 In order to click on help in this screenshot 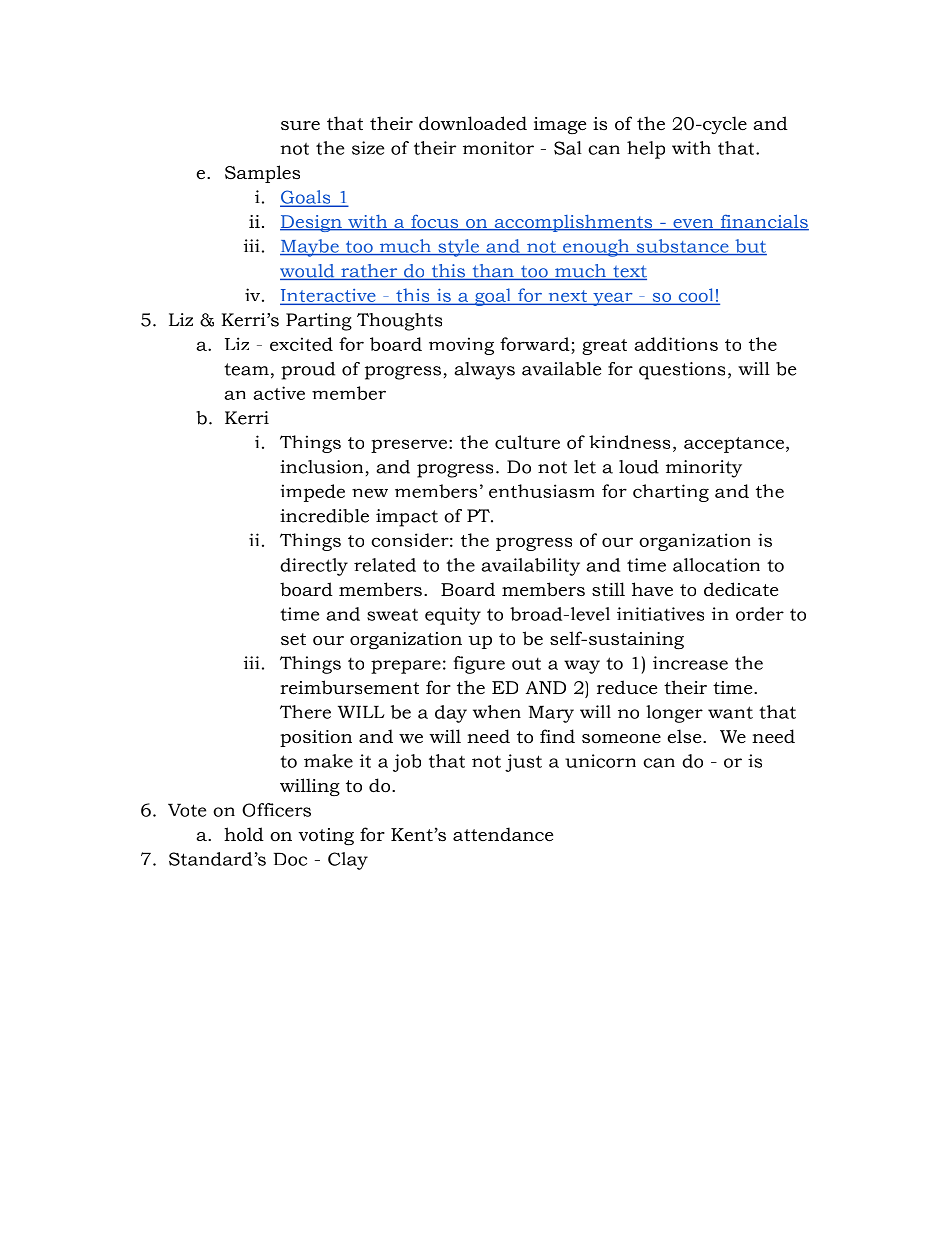, I will do `click(646, 150)`.
